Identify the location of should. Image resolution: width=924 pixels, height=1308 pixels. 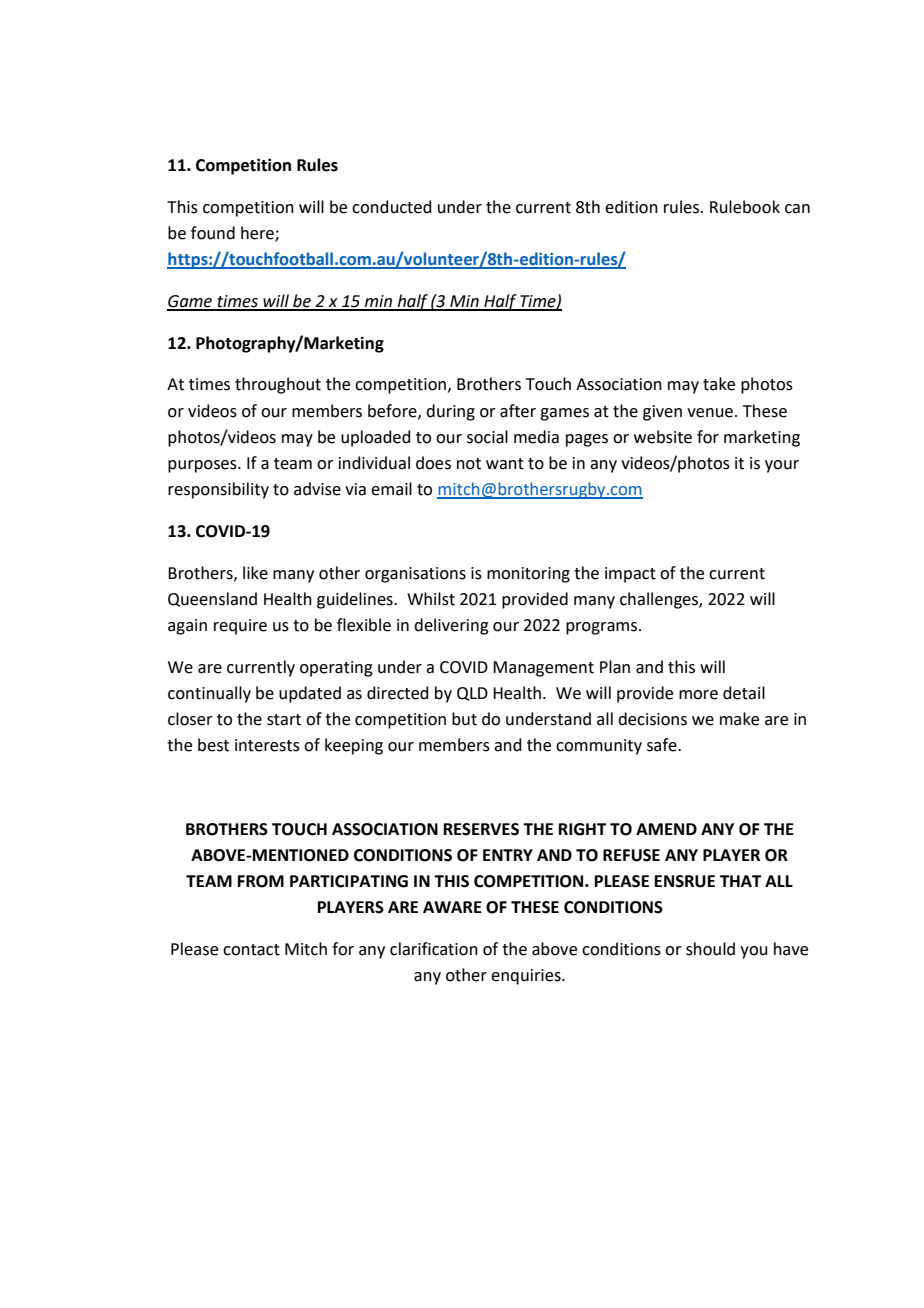
(710, 949).
